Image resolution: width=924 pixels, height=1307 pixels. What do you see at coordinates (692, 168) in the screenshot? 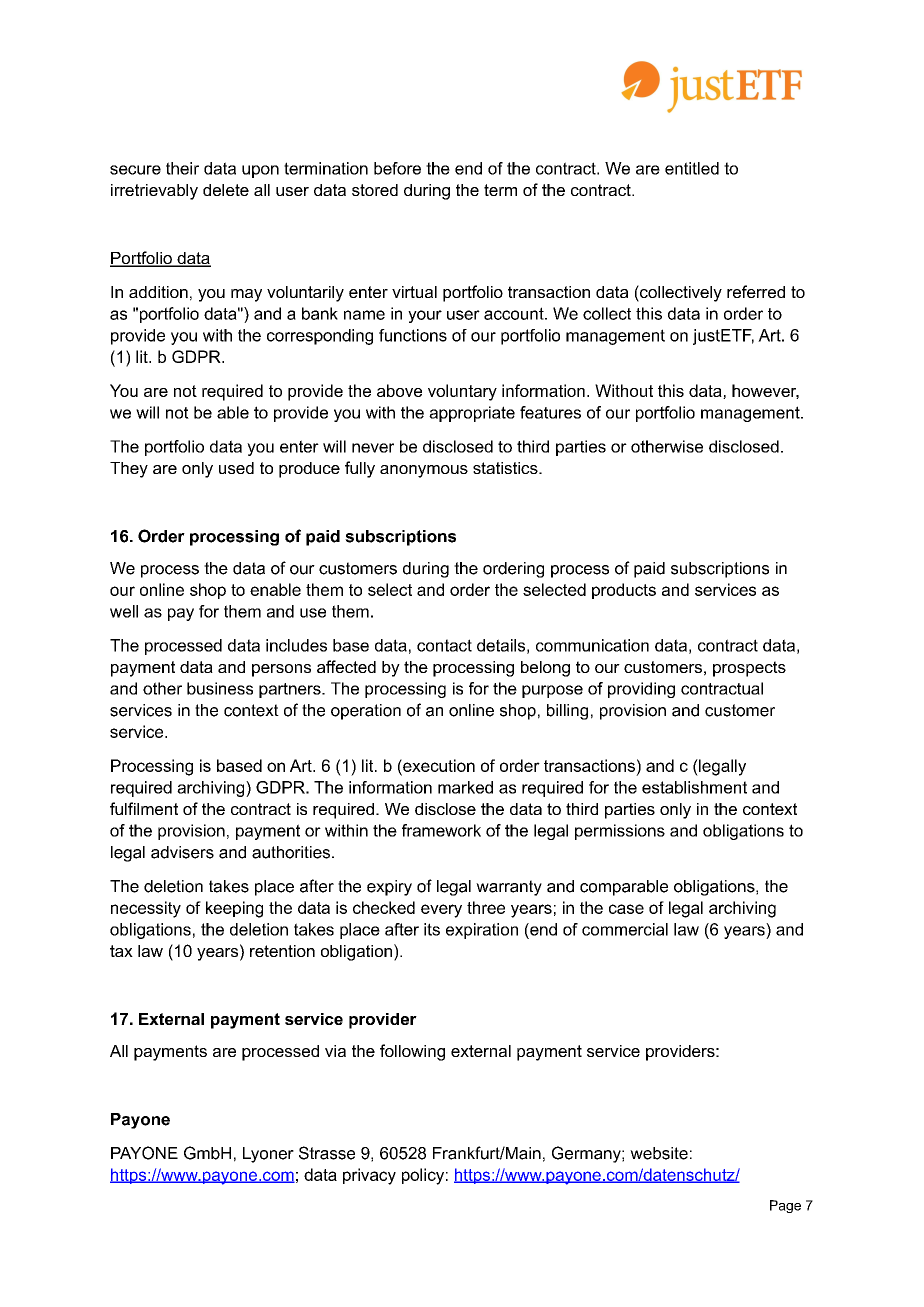
I see `entitled` at bounding box center [692, 168].
